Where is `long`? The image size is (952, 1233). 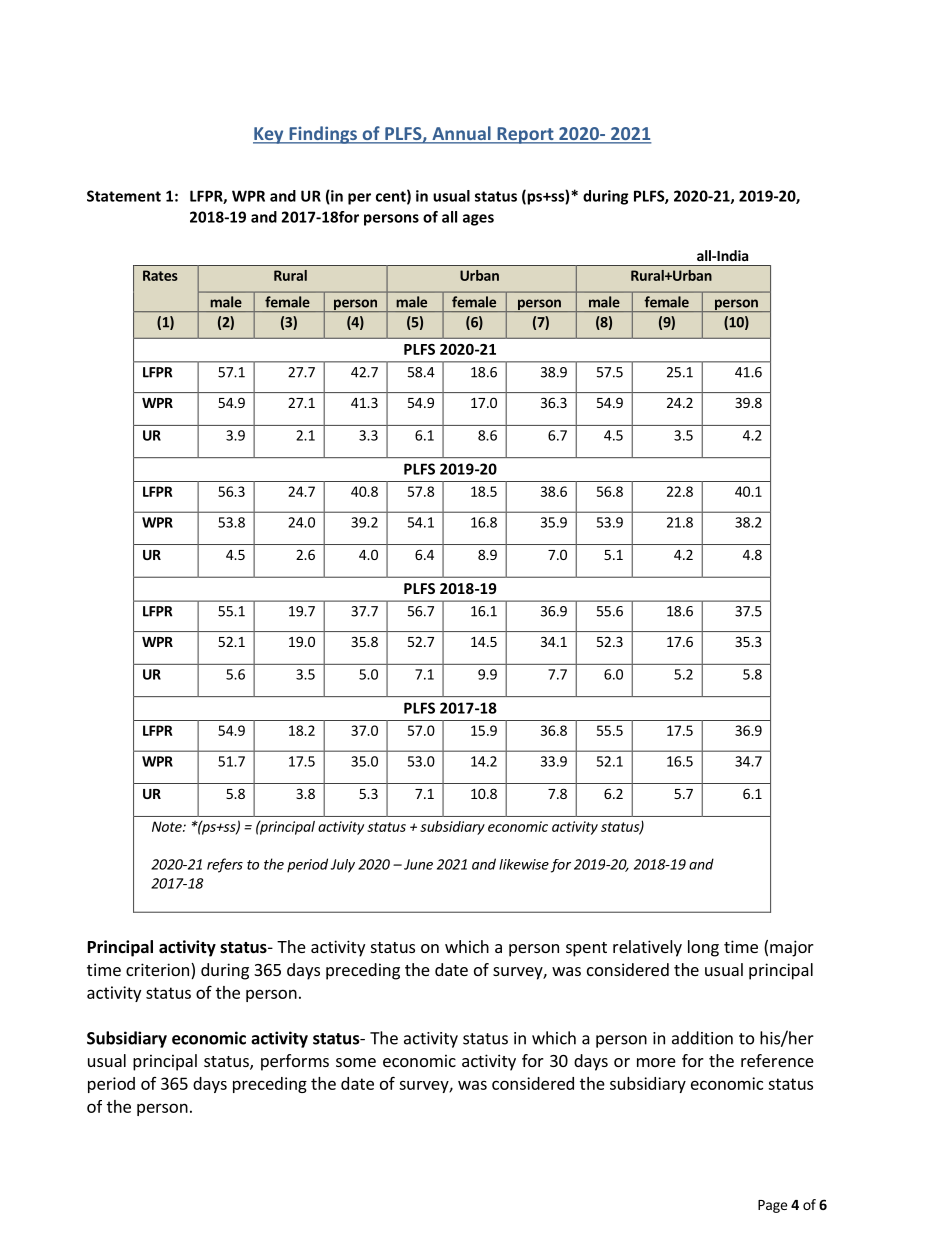
long is located at coordinates (703, 948).
